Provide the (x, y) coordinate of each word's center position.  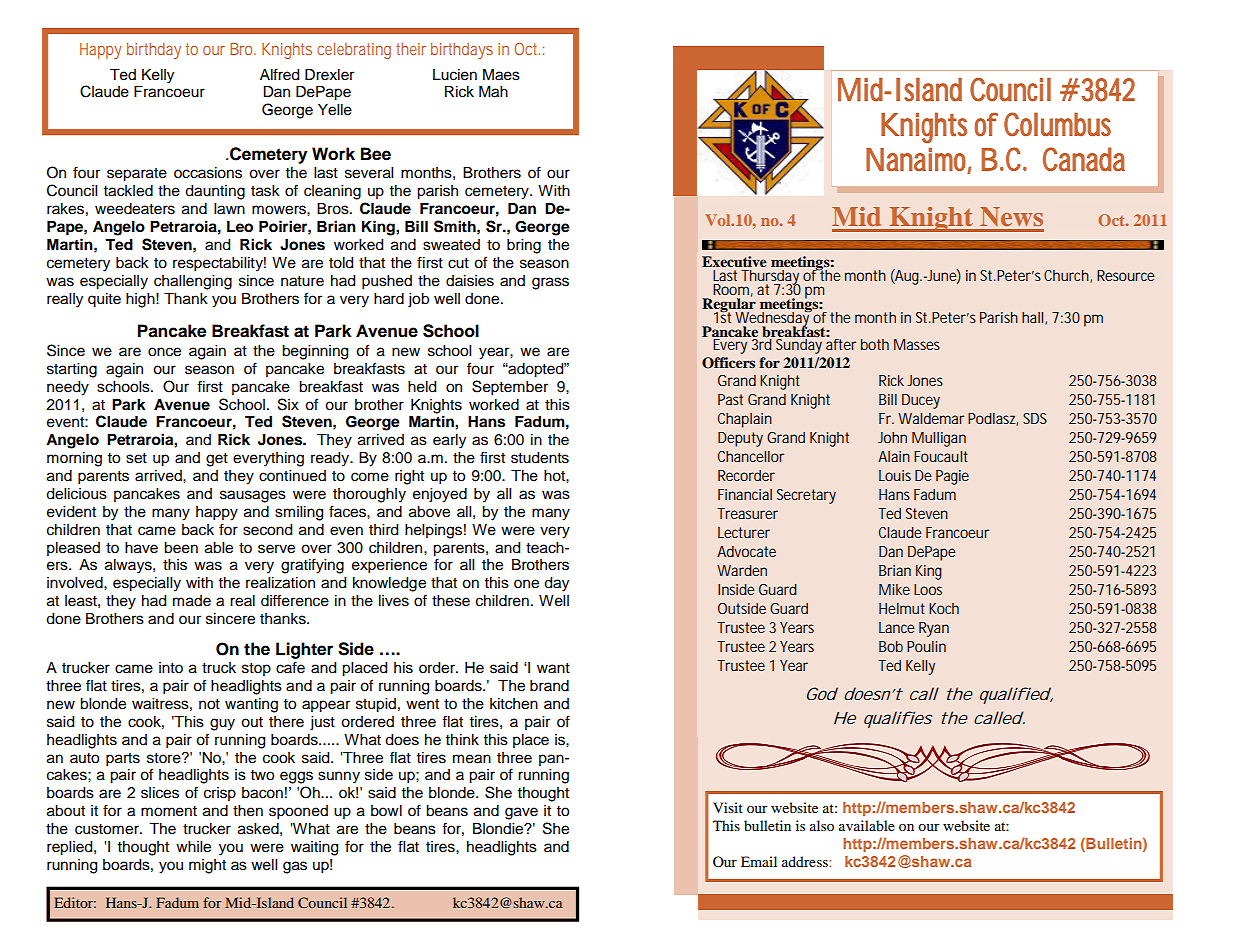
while (193, 847)
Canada (1084, 159)
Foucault (941, 456)
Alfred (279, 74)
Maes (501, 75)
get (217, 460)
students (540, 458)
